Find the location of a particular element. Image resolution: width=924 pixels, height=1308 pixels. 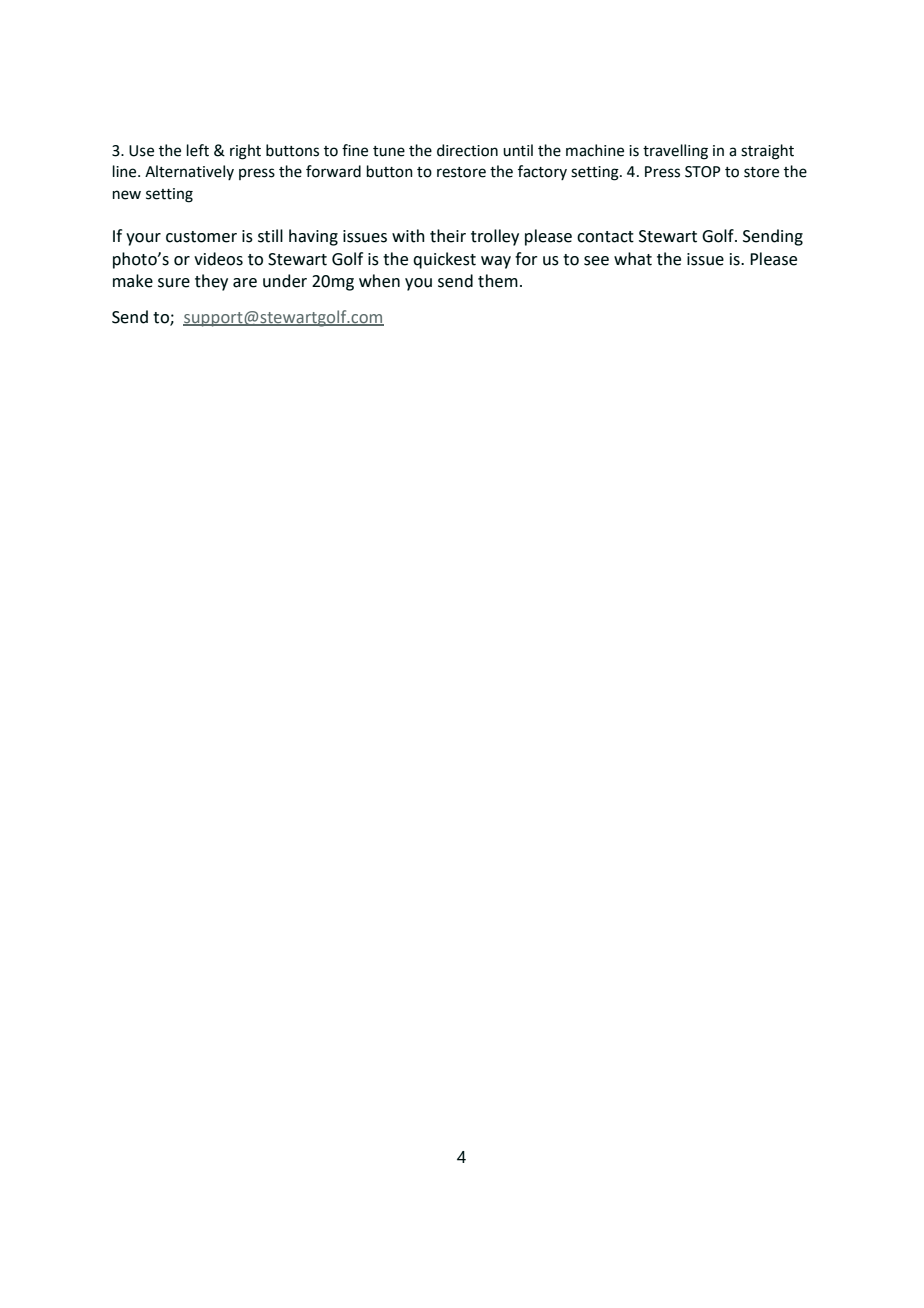

see is located at coordinates (596, 261).
